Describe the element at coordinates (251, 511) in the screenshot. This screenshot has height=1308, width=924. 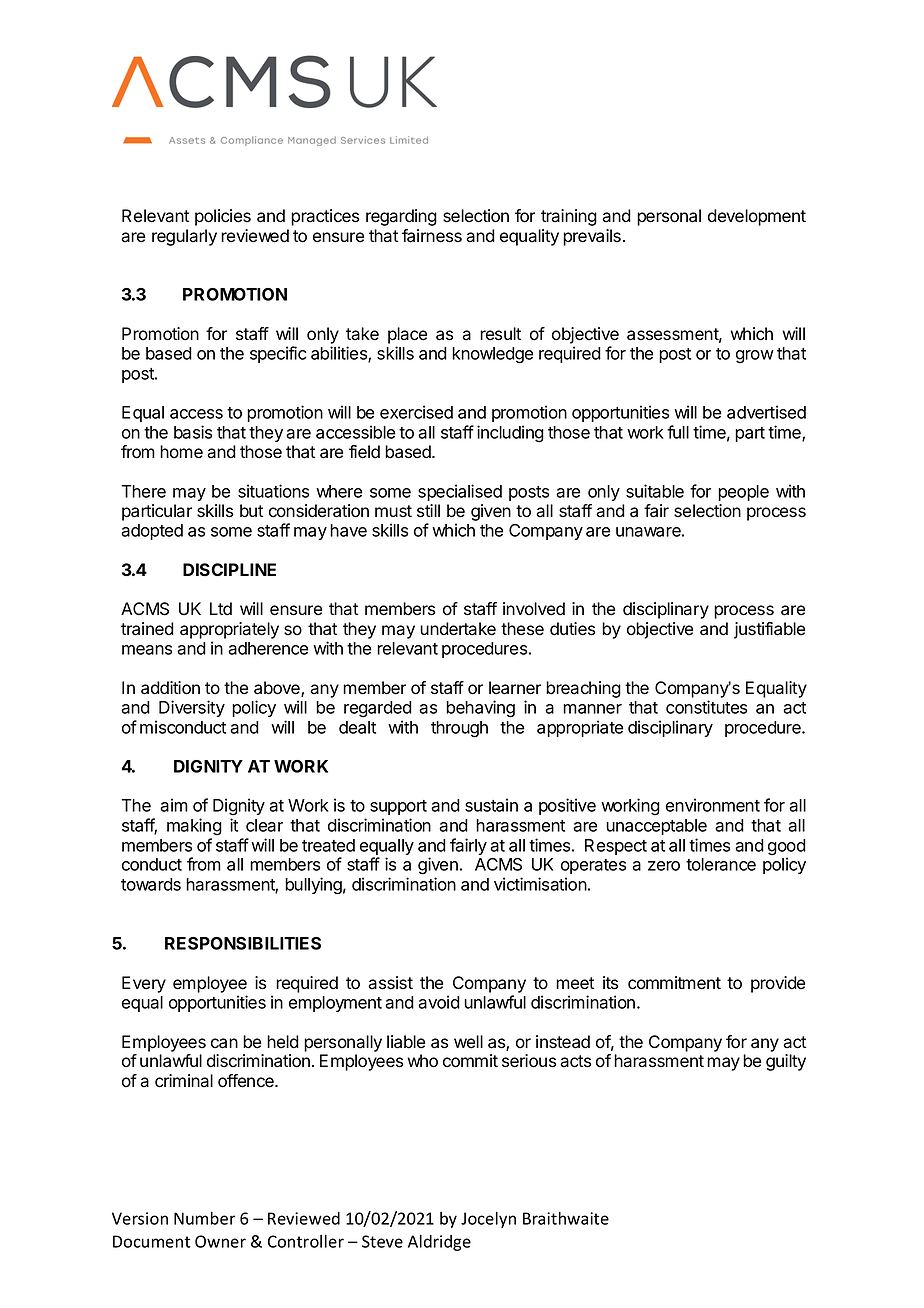
I see `but` at that location.
